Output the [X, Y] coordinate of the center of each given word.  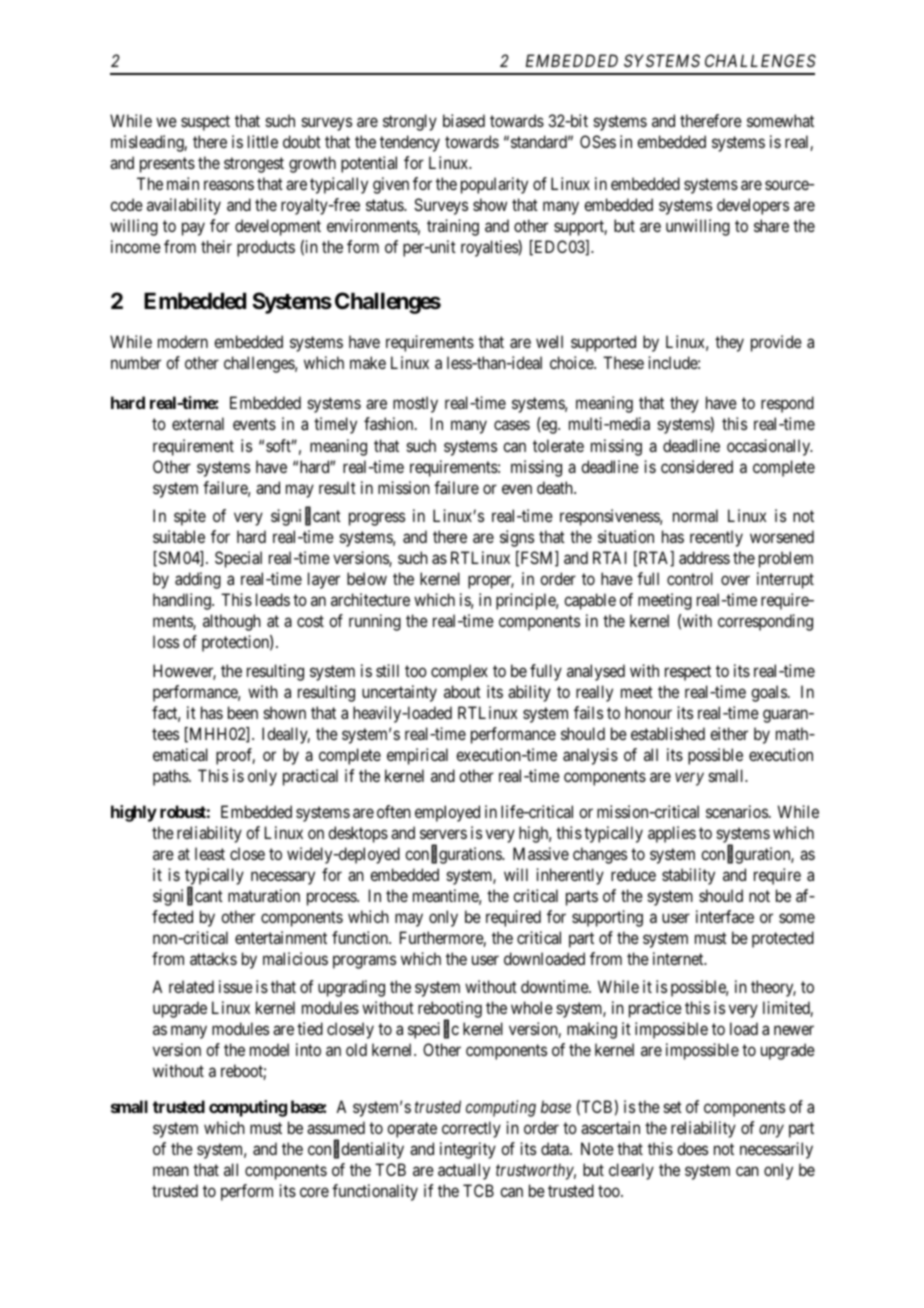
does [692, 1148]
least [210, 853]
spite [190, 517]
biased [464, 120]
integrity [468, 1150]
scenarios [737, 811]
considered [697, 466]
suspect [205, 123]
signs [517, 538]
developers [753, 206]
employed [447, 813]
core [314, 1192]
